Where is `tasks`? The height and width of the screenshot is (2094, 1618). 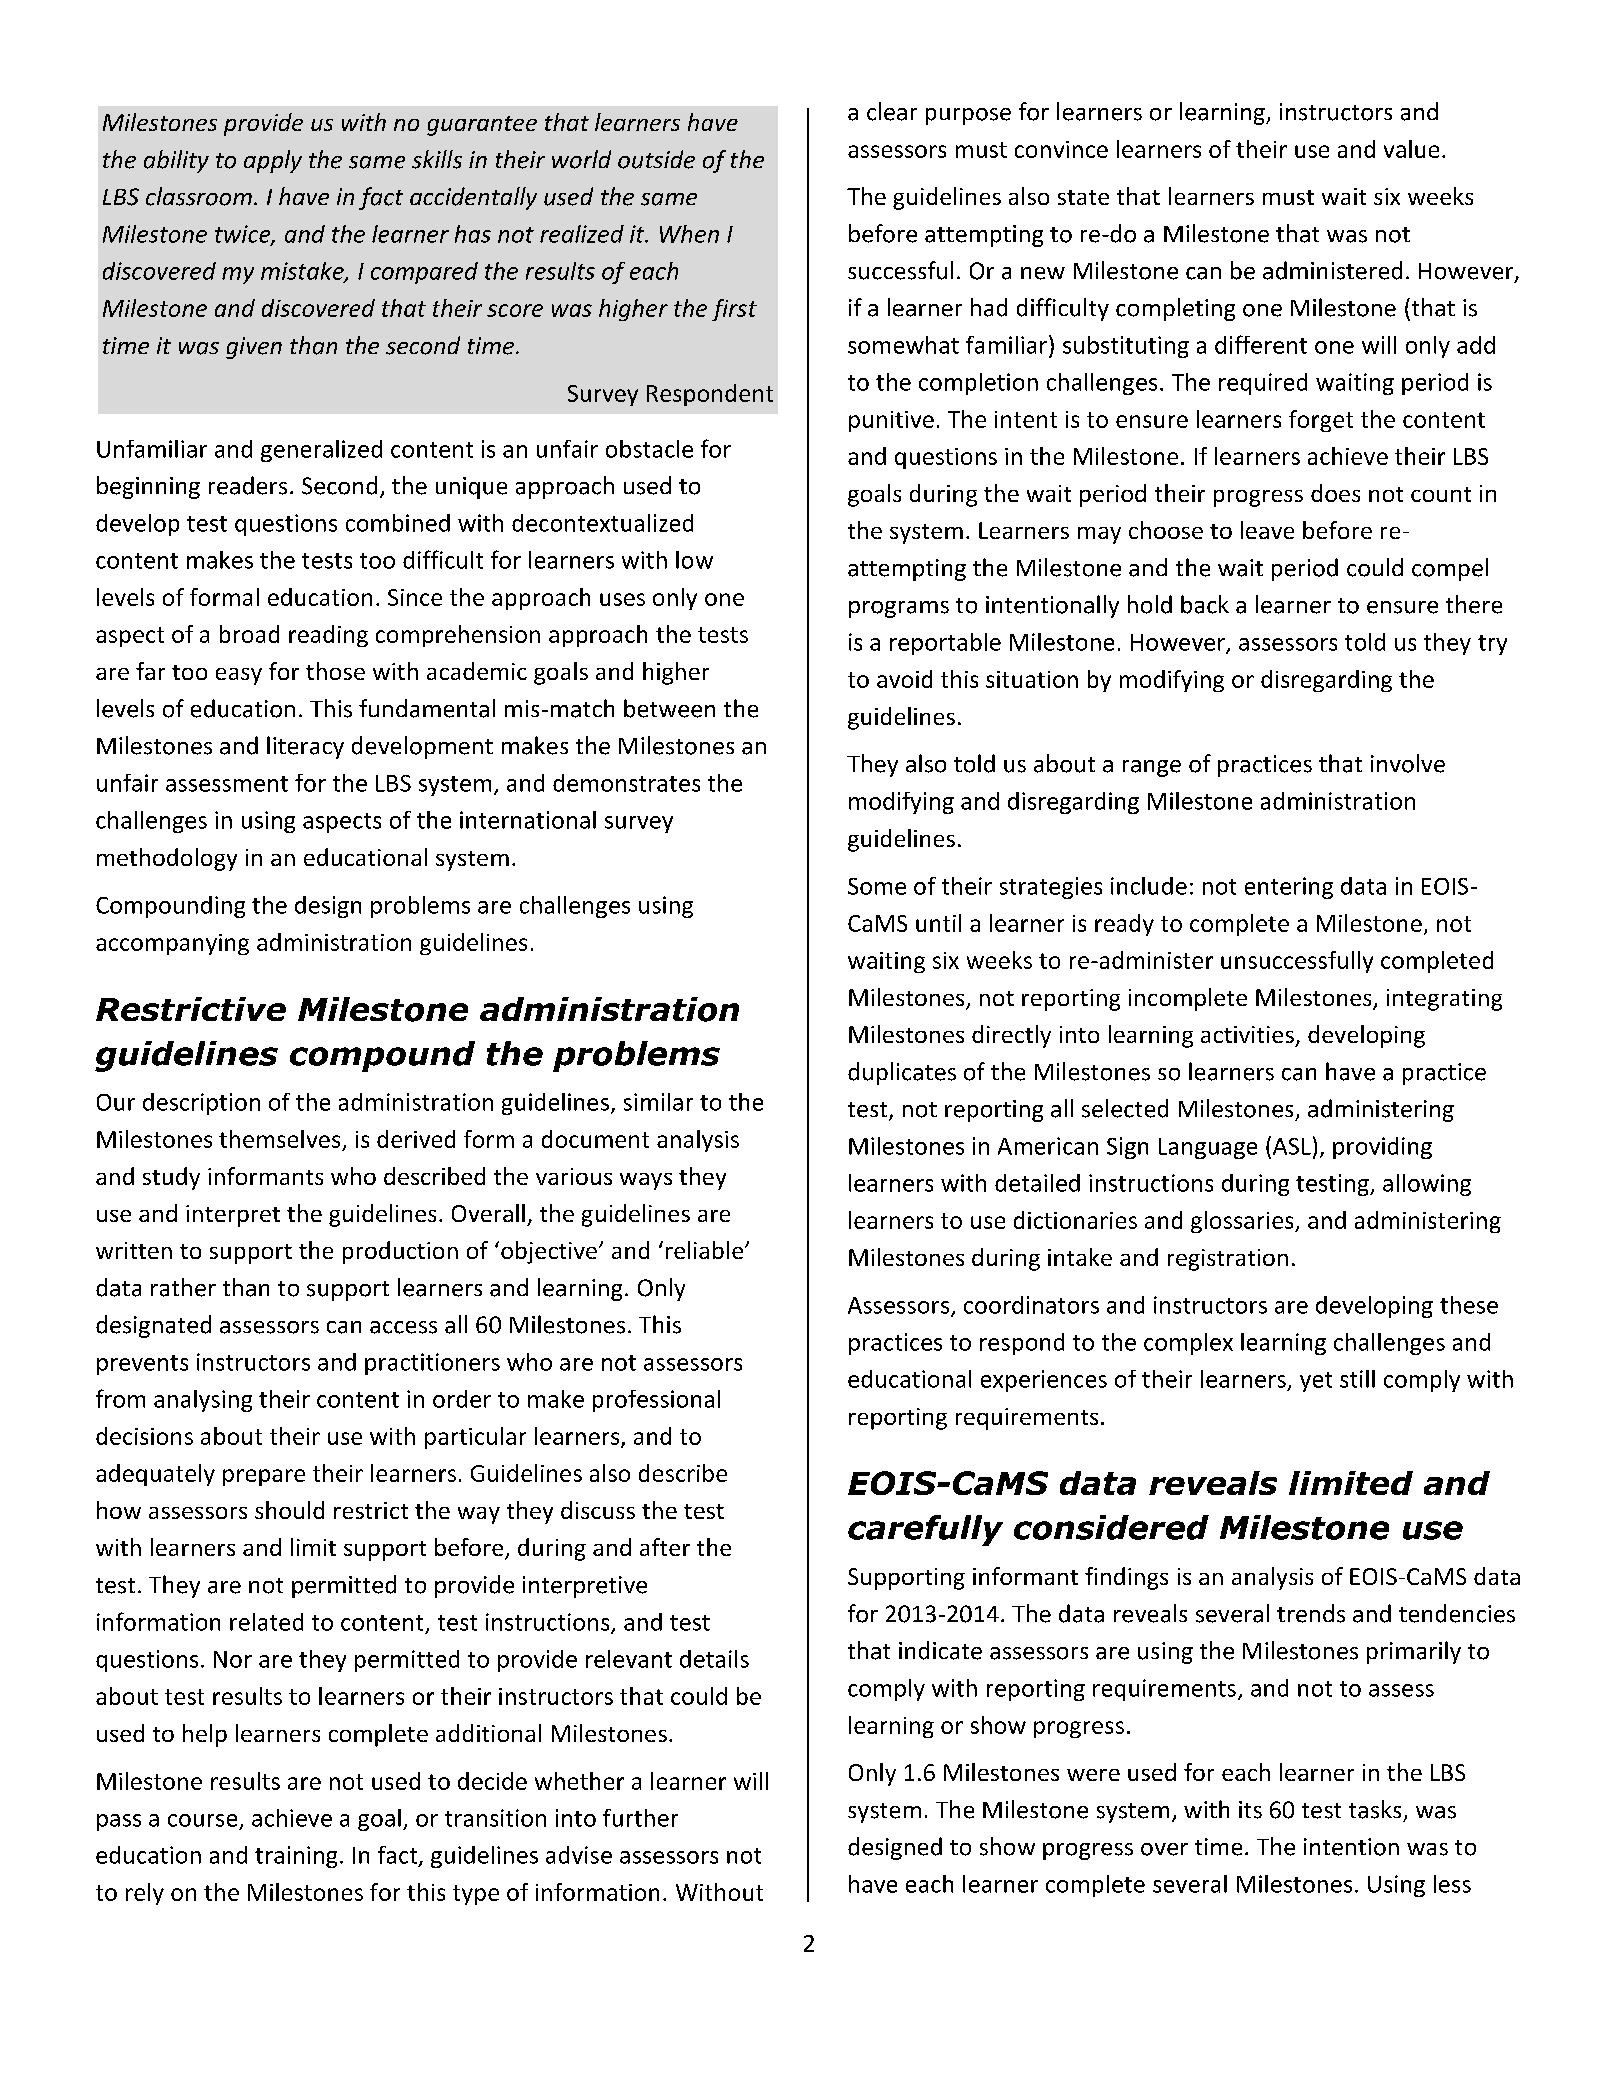
tasks is located at coordinates (1375, 1809).
